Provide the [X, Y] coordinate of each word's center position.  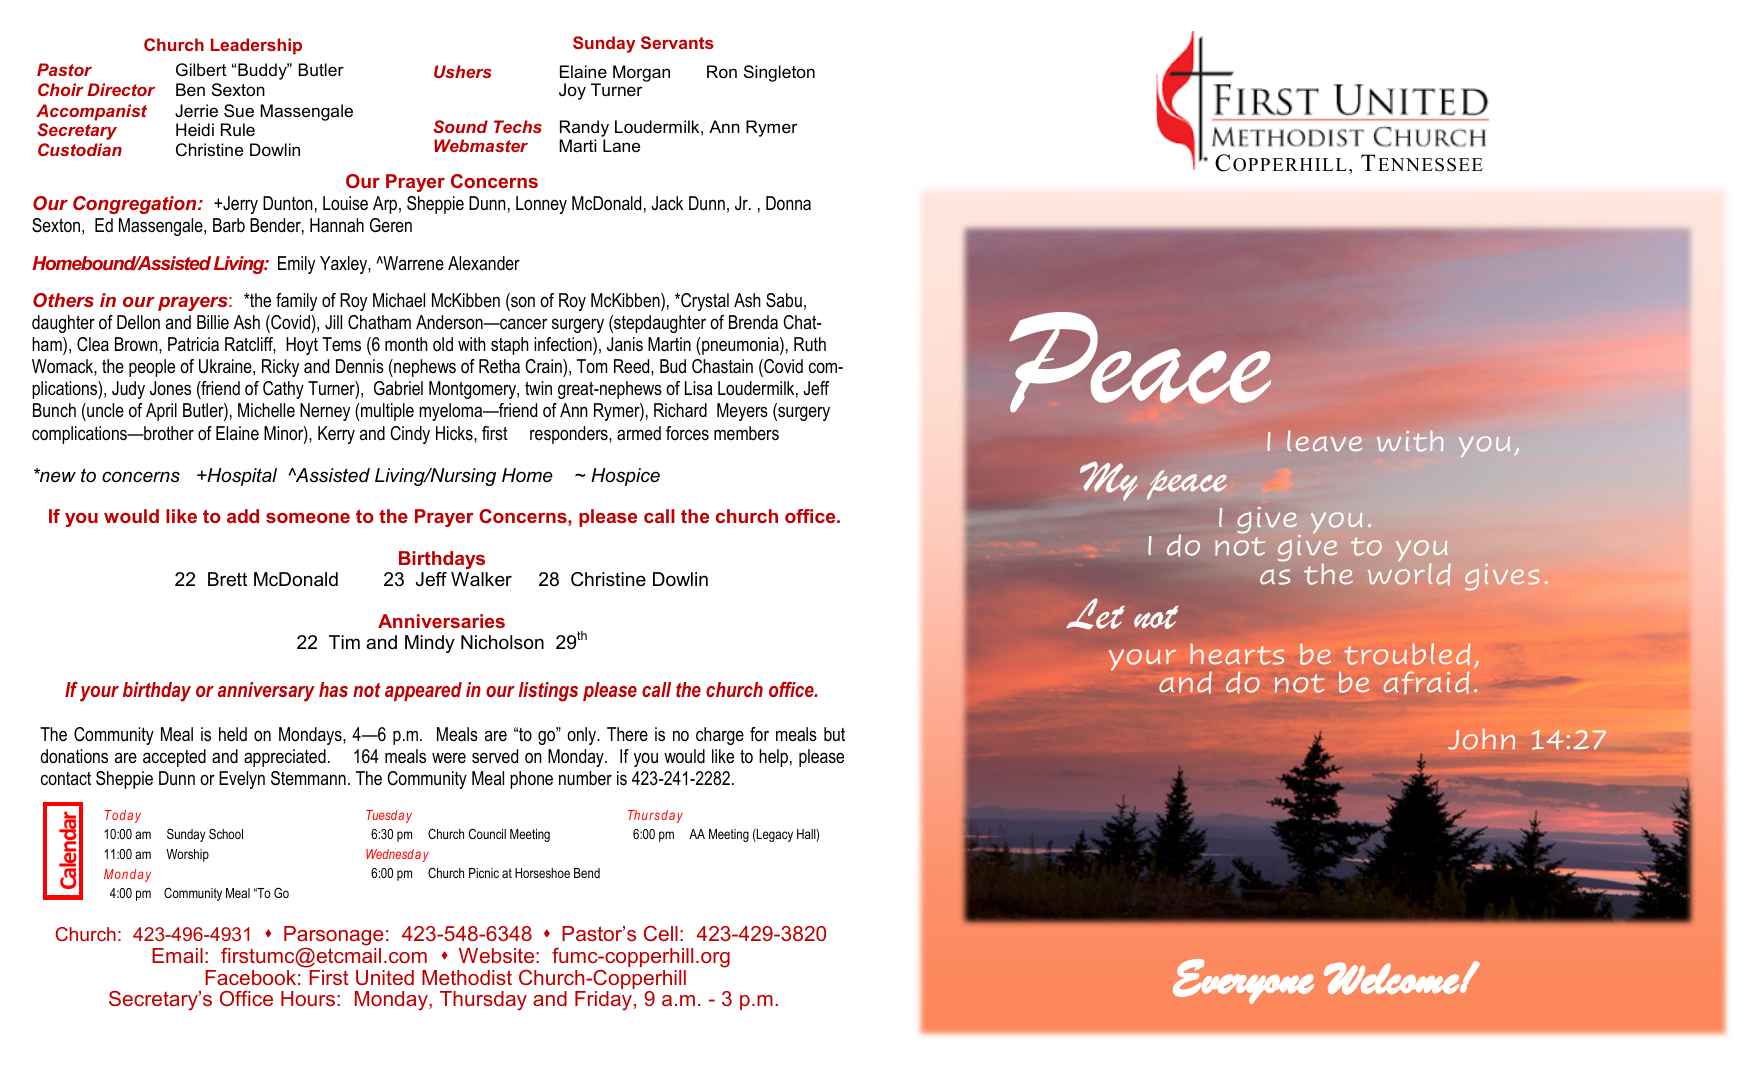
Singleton [779, 73]
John [1481, 739]
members [746, 433]
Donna [788, 203]
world [1409, 573]
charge [720, 736]
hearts [1237, 654]
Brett [227, 579]
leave [1324, 441]
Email [177, 955]
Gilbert [201, 69]
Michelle [266, 410]
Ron [722, 71]
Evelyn [242, 780]
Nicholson [502, 642]
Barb [229, 225]
